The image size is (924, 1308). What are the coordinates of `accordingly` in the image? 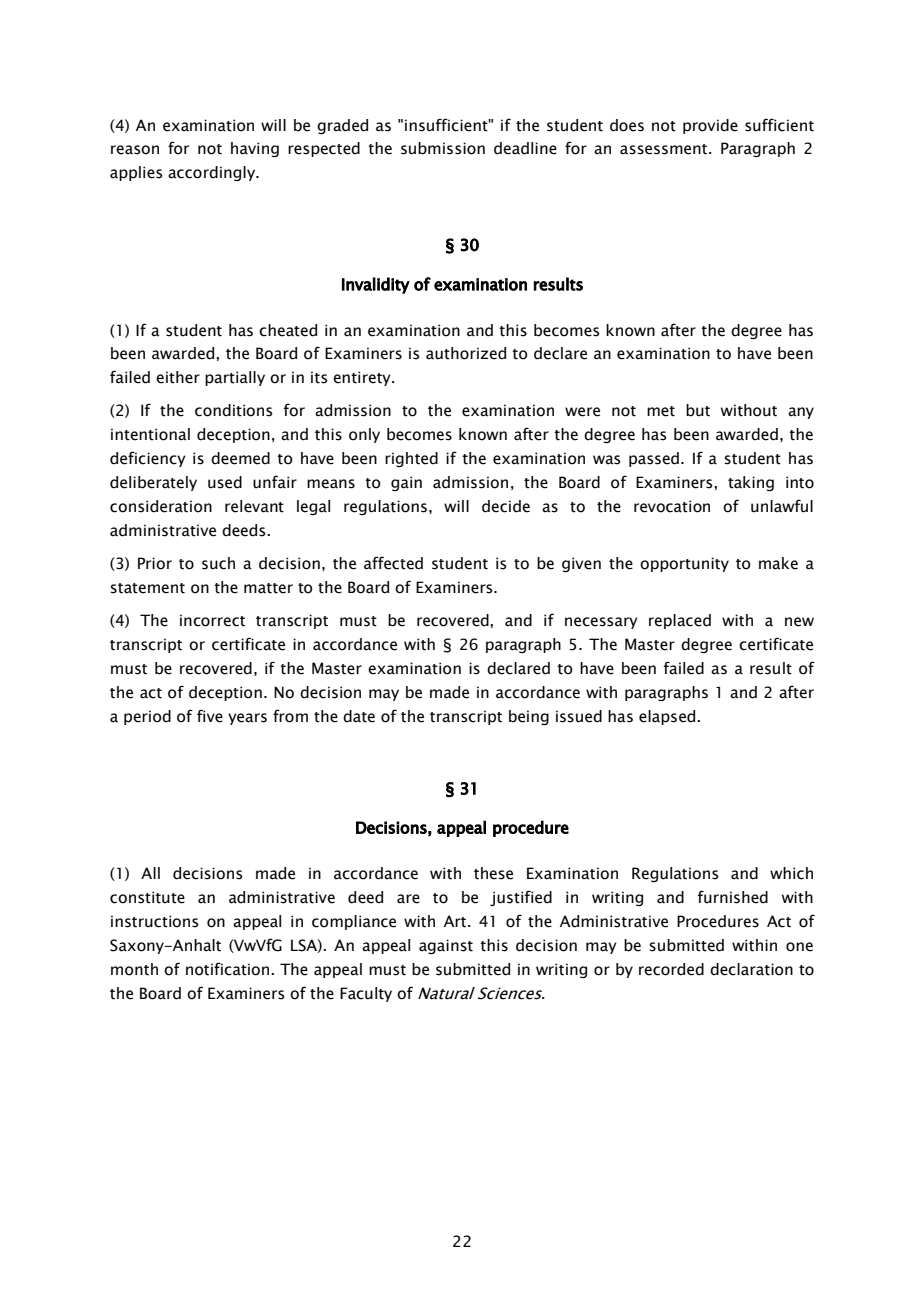 It's located at (213, 173).
